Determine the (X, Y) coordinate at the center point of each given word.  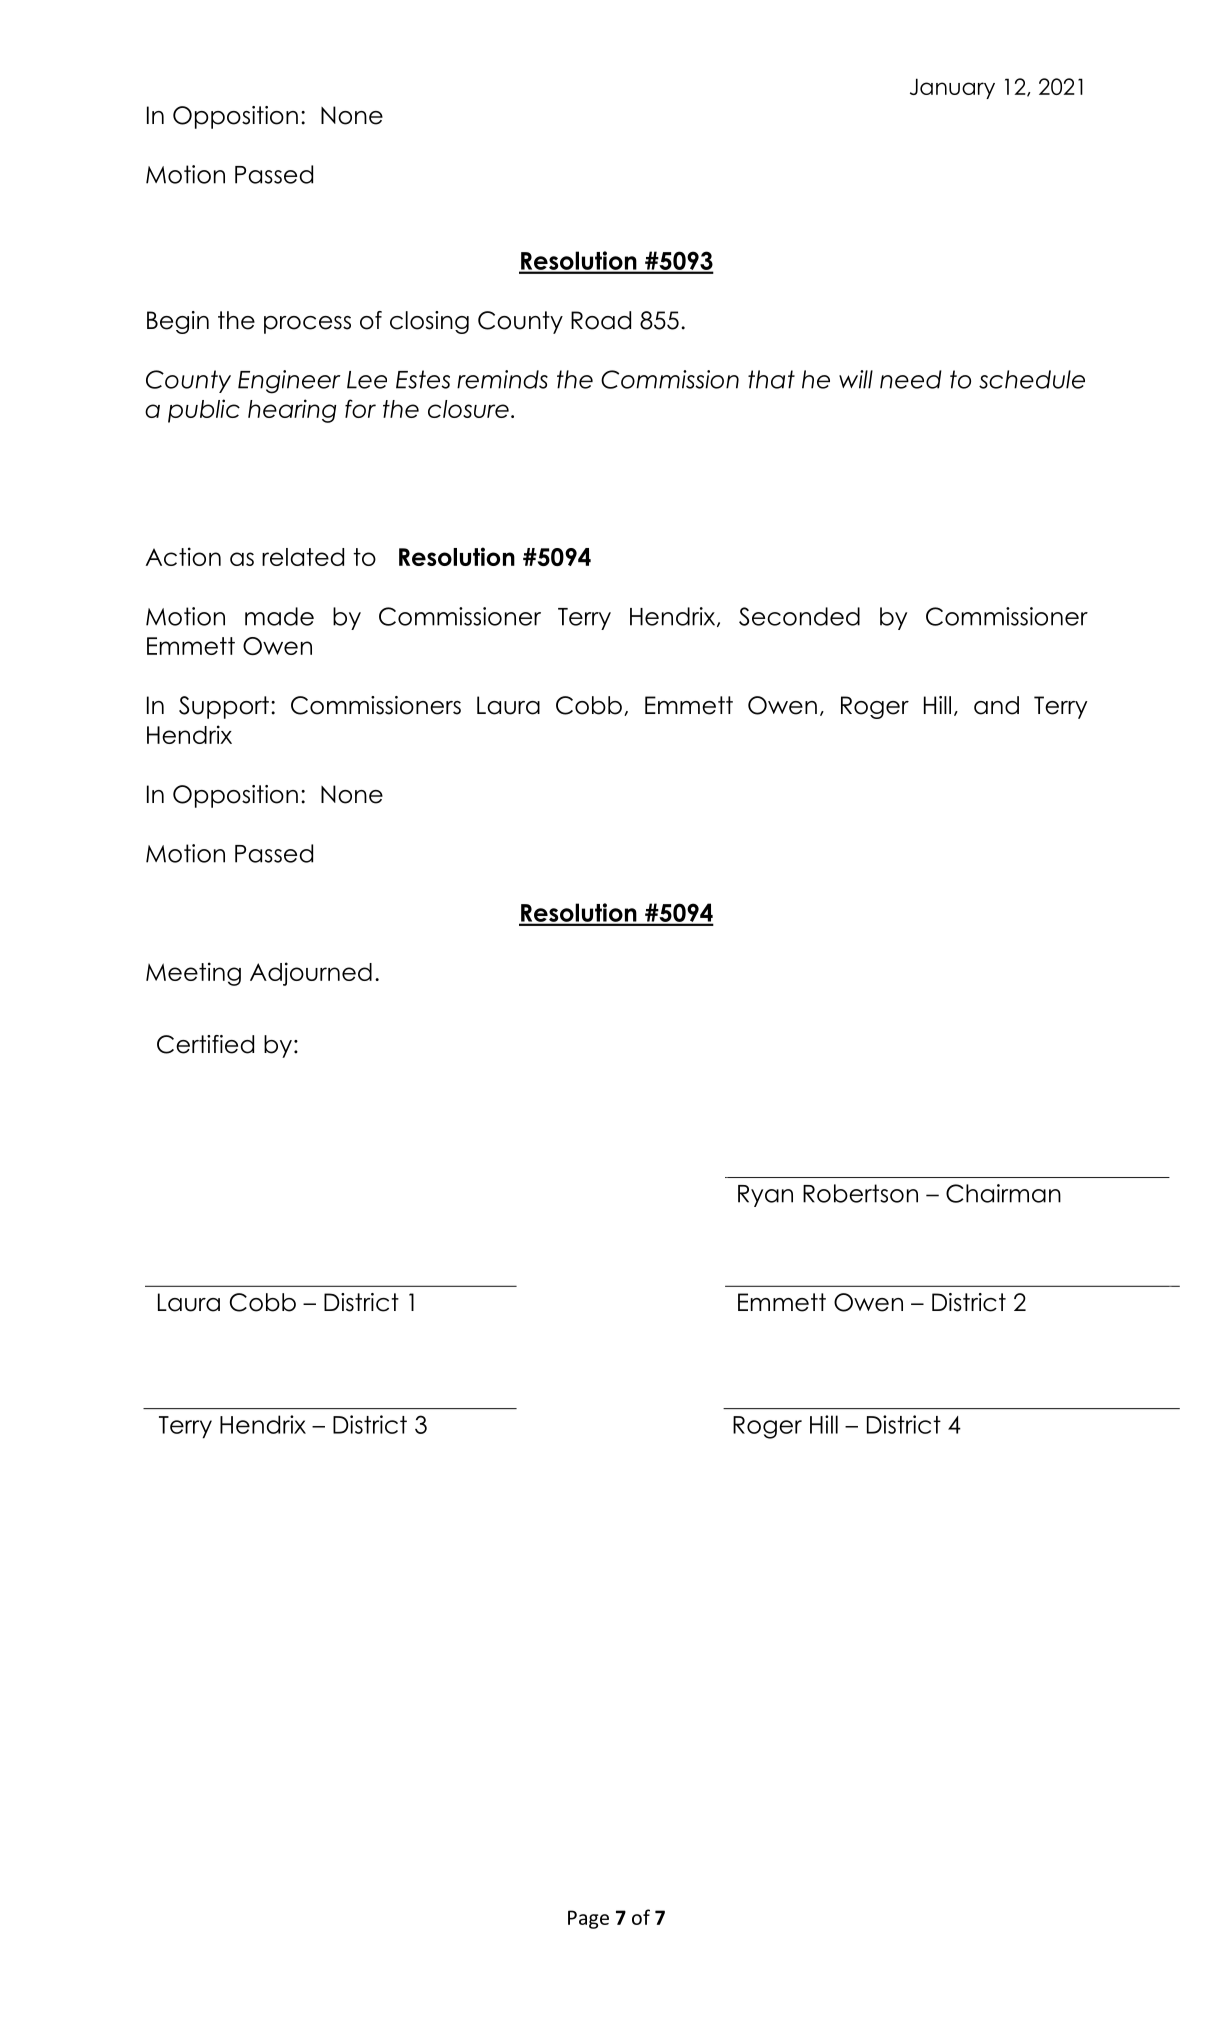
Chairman (1003, 1193)
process (307, 325)
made (279, 616)
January (952, 88)
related (303, 557)
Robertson (860, 1193)
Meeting (193, 974)
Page (588, 1919)
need (911, 379)
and (996, 705)
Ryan (765, 1196)
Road (601, 320)
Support (224, 707)
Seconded (799, 616)
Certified (205, 1044)
